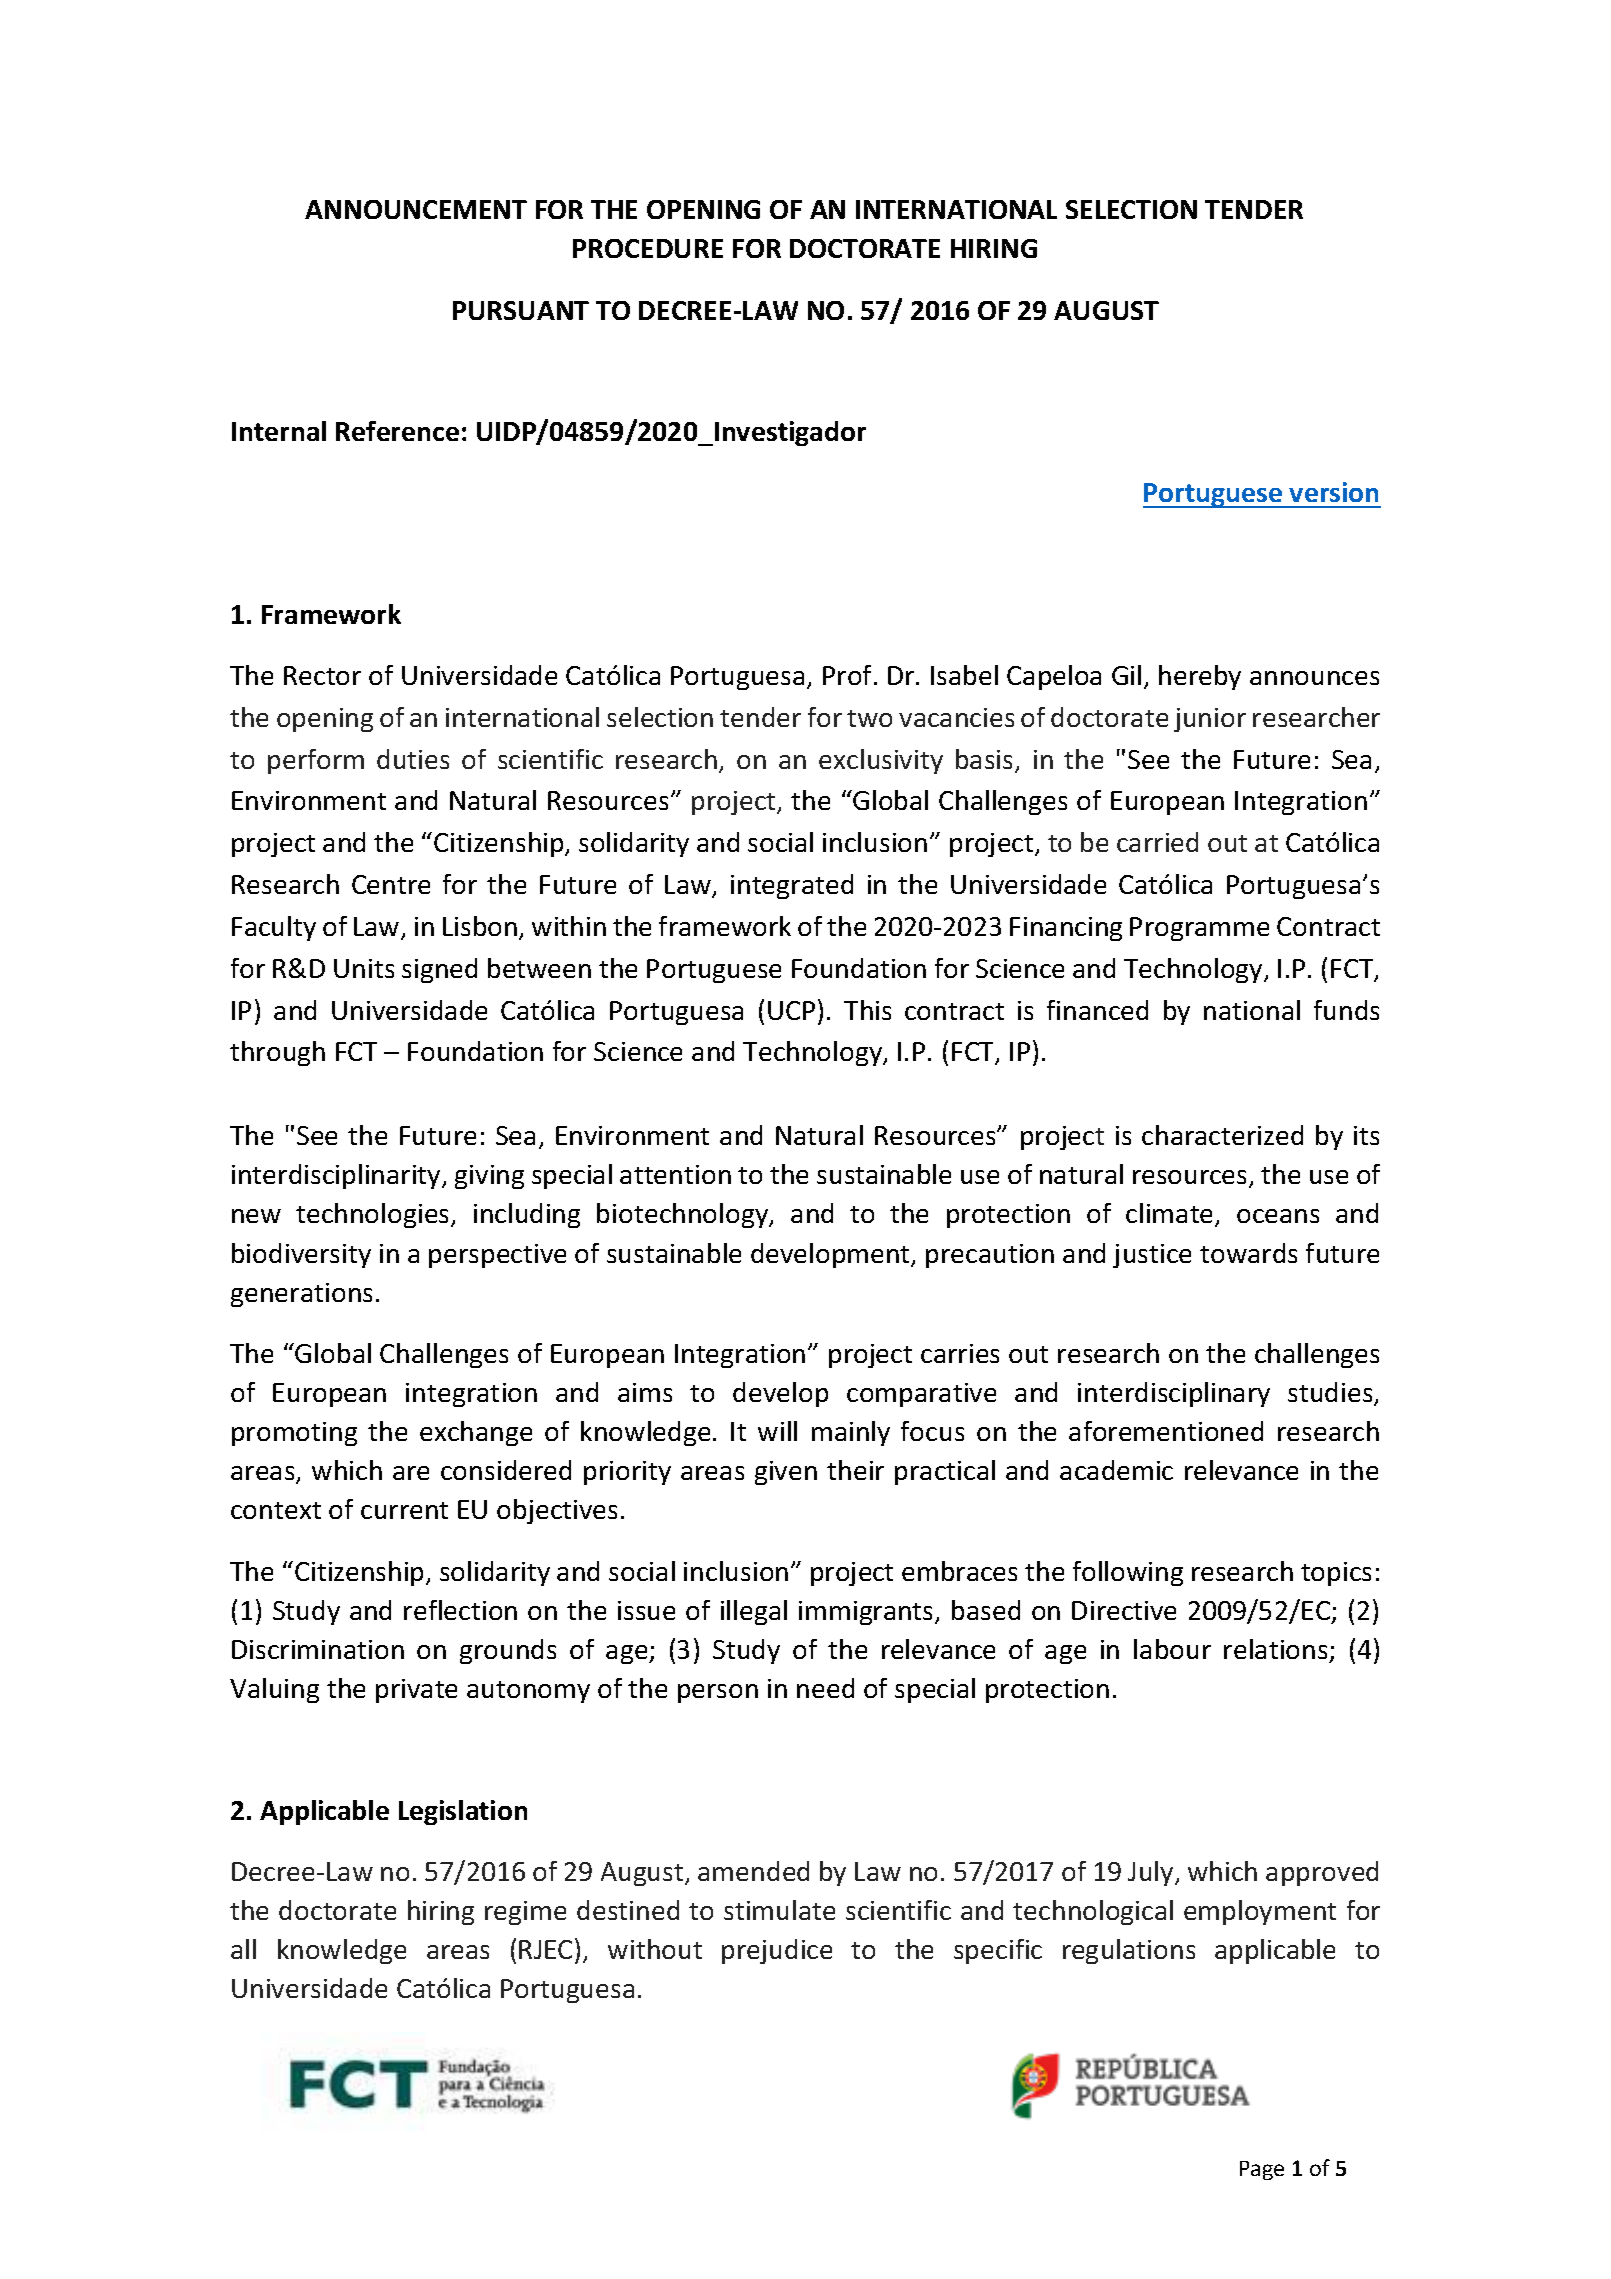 The width and height of the image is (1611, 2279). Describe the element at coordinates (416, 209) in the image. I see `ANNOUNCEMENT` at that location.
